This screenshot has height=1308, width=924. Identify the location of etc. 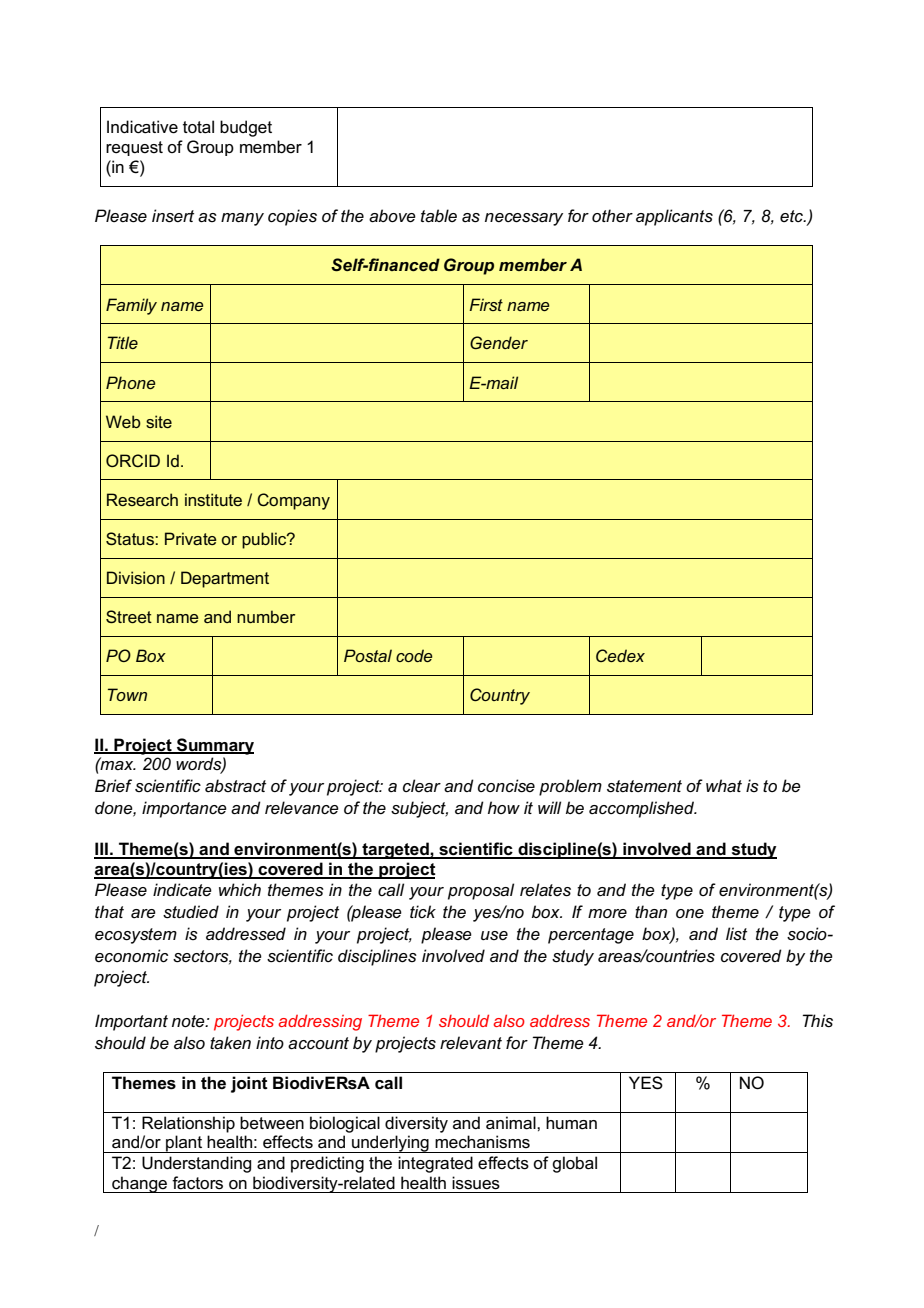
(792, 216).
